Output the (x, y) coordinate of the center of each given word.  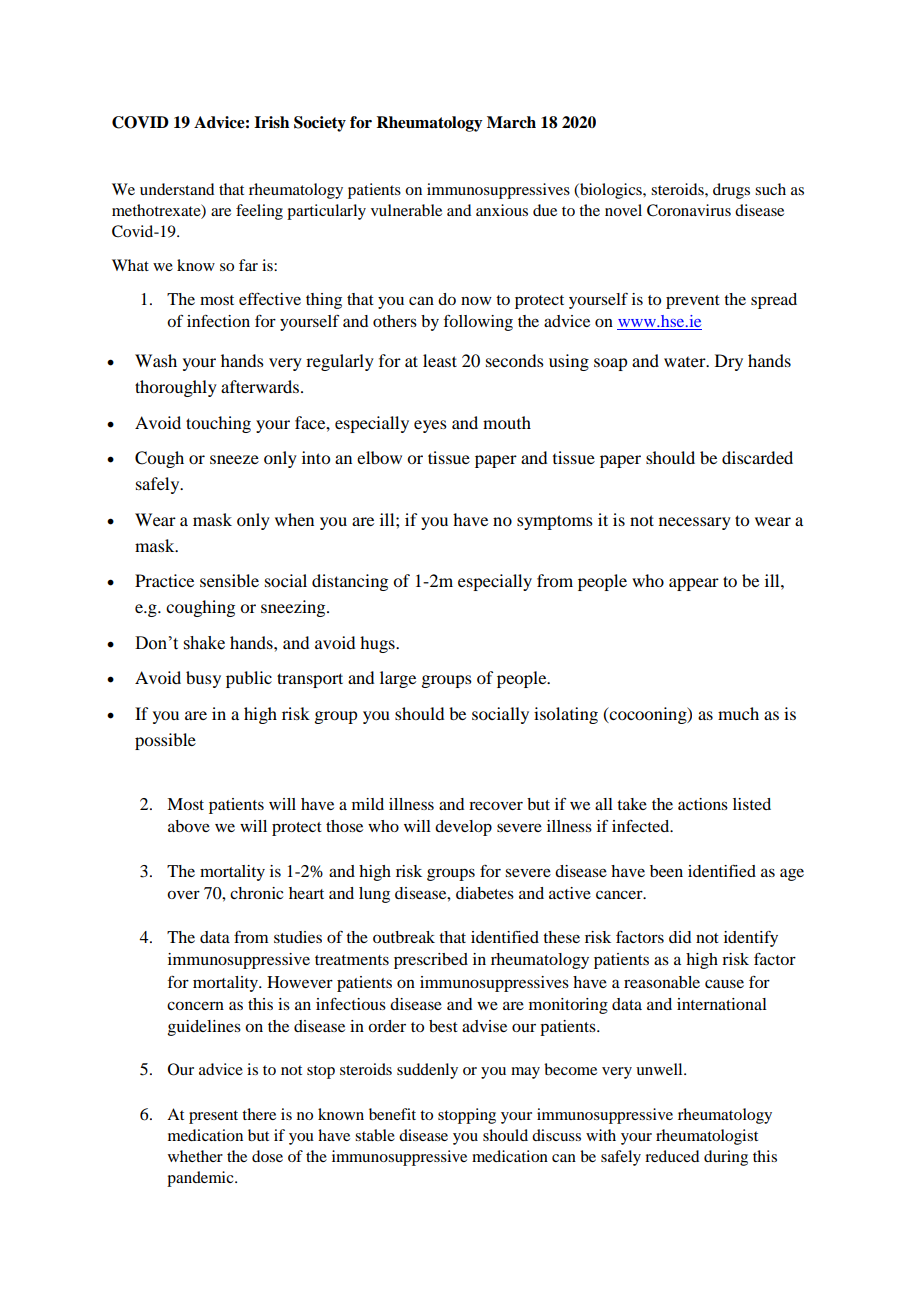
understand (177, 189)
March (511, 122)
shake (204, 643)
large (398, 679)
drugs (731, 191)
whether (195, 1156)
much (738, 713)
